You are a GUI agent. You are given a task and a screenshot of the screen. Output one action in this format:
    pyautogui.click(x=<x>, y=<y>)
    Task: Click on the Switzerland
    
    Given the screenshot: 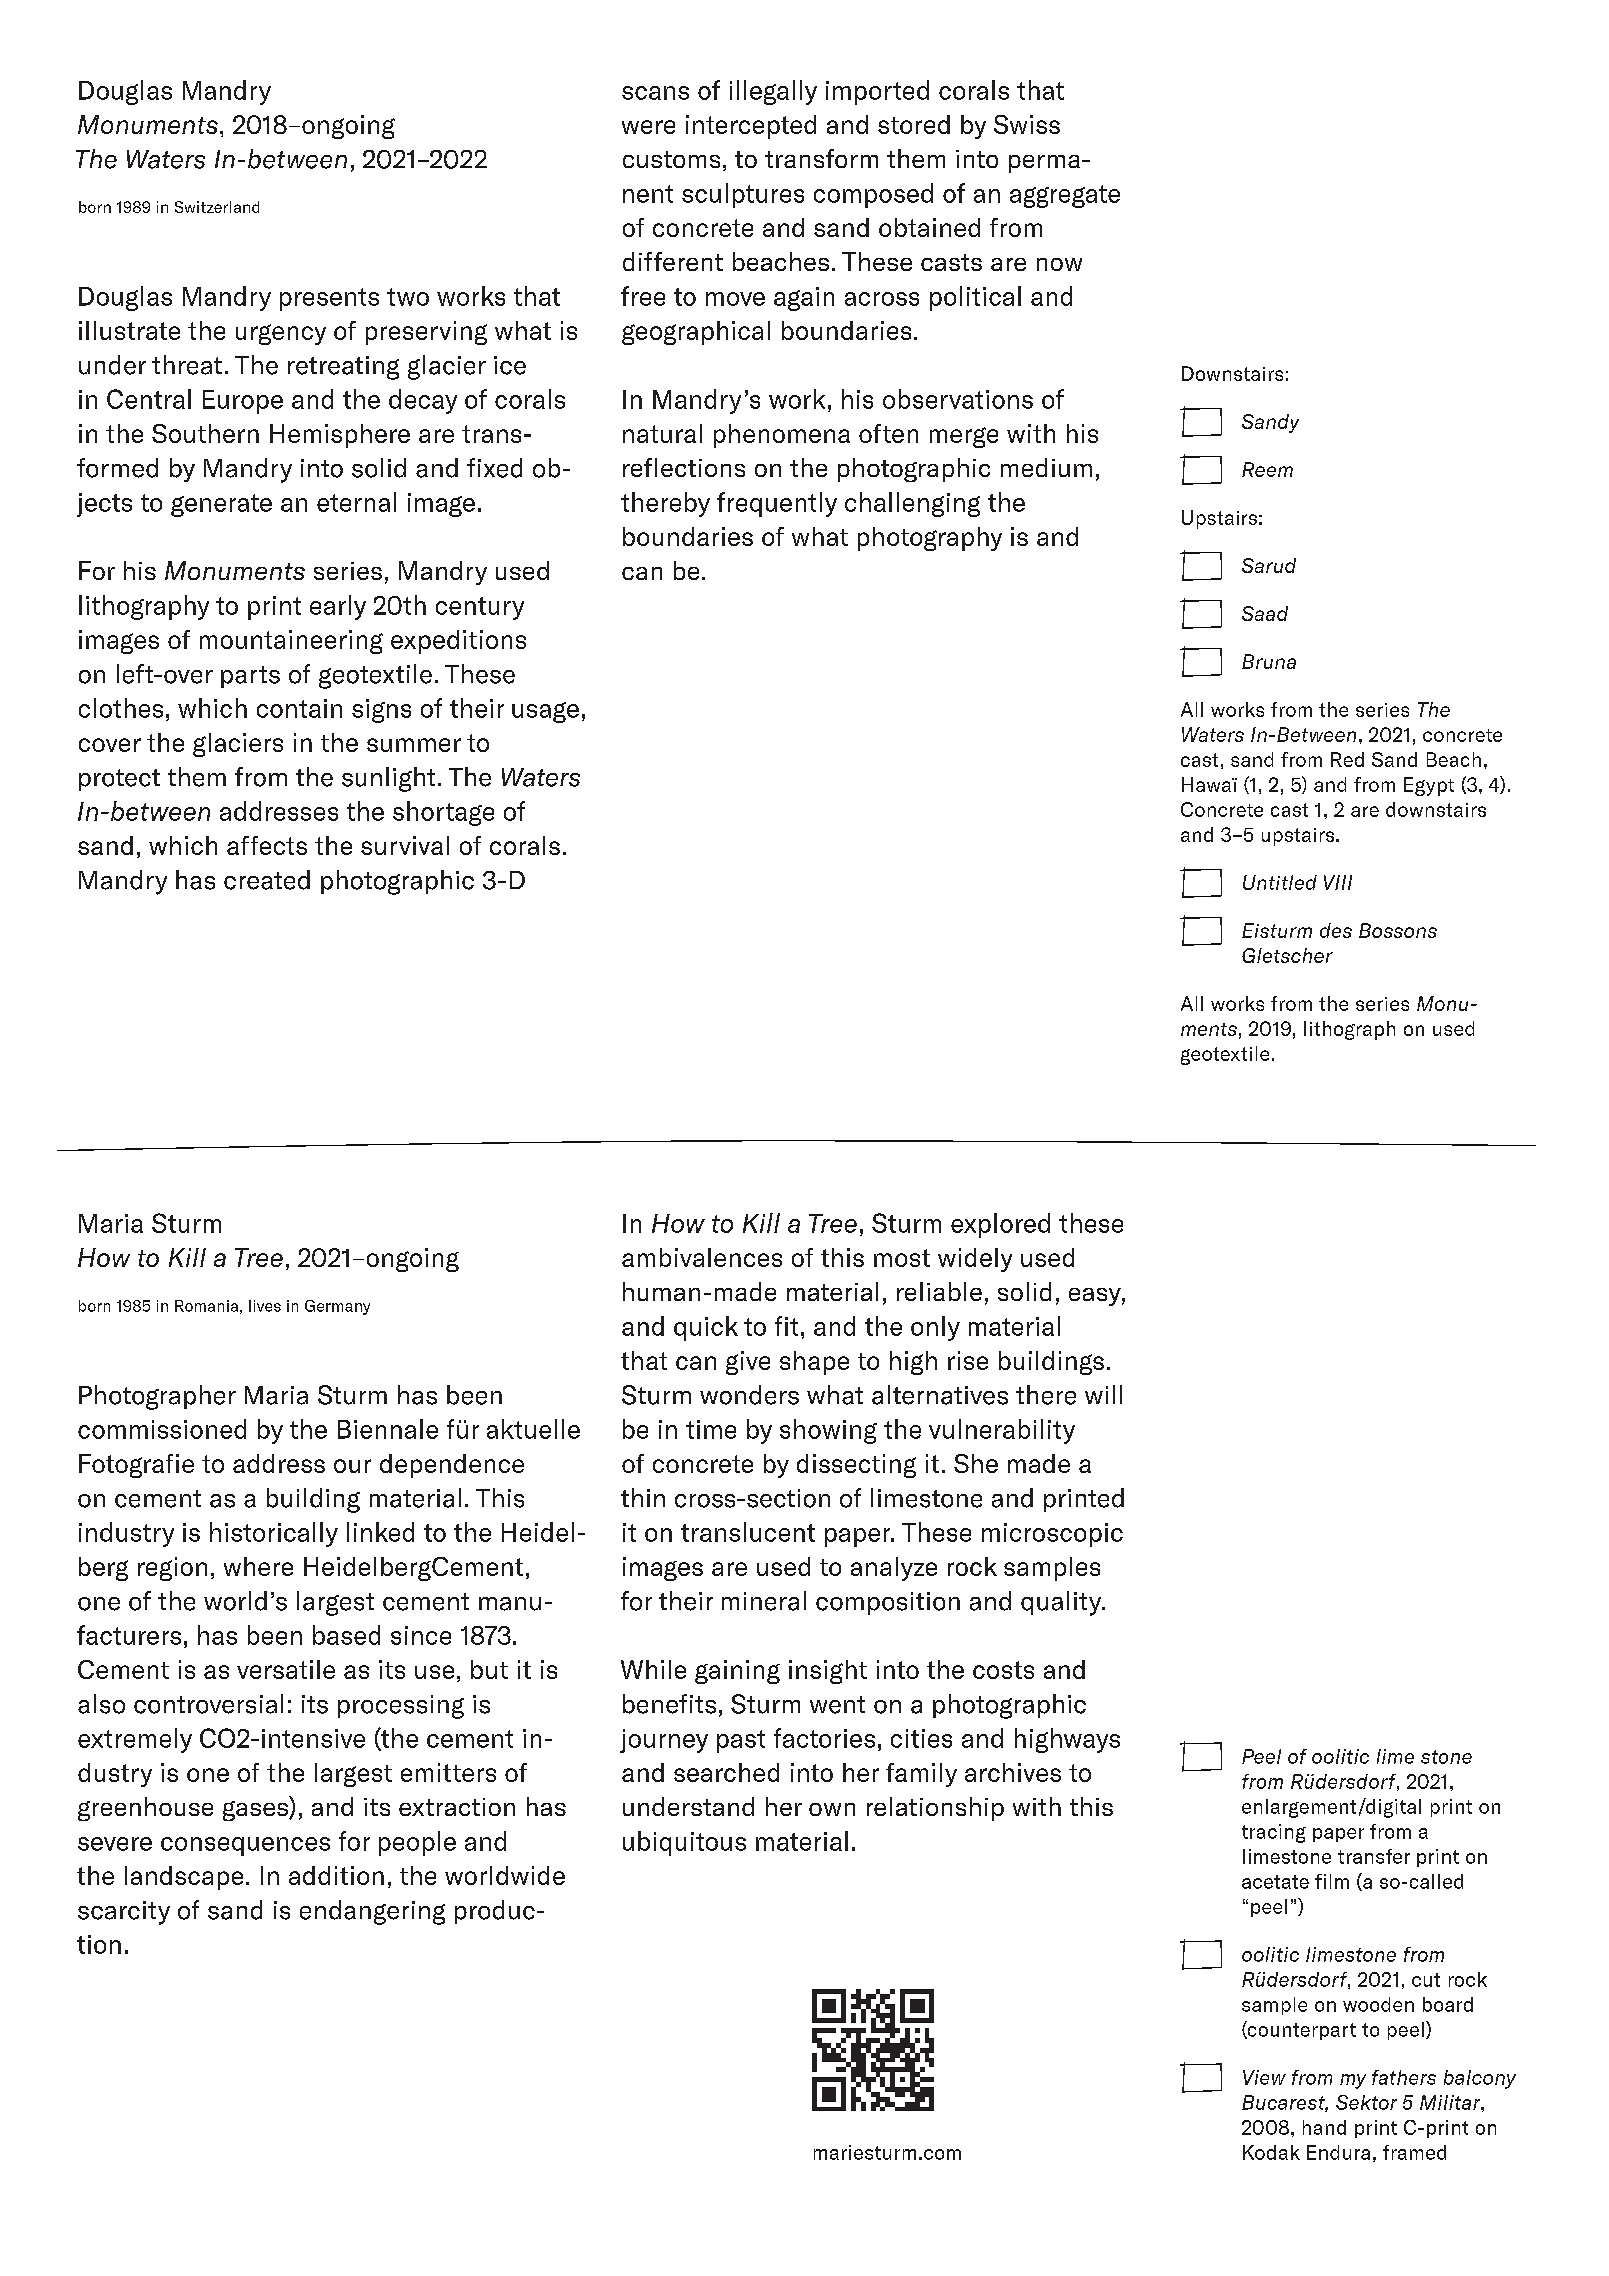 What is the action you would take?
    pyautogui.click(x=217, y=207)
